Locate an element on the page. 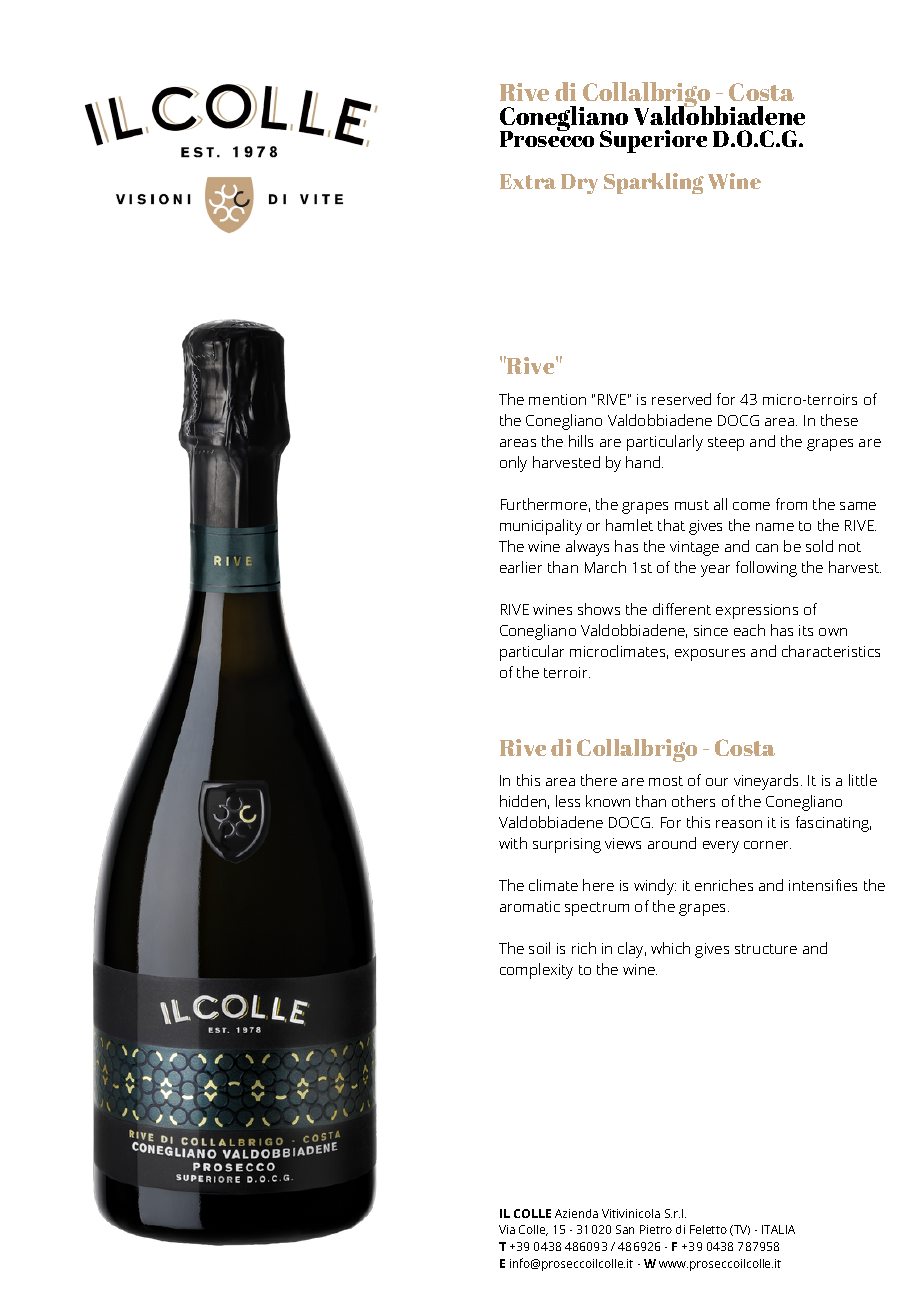  intensifies is located at coordinates (823, 885).
